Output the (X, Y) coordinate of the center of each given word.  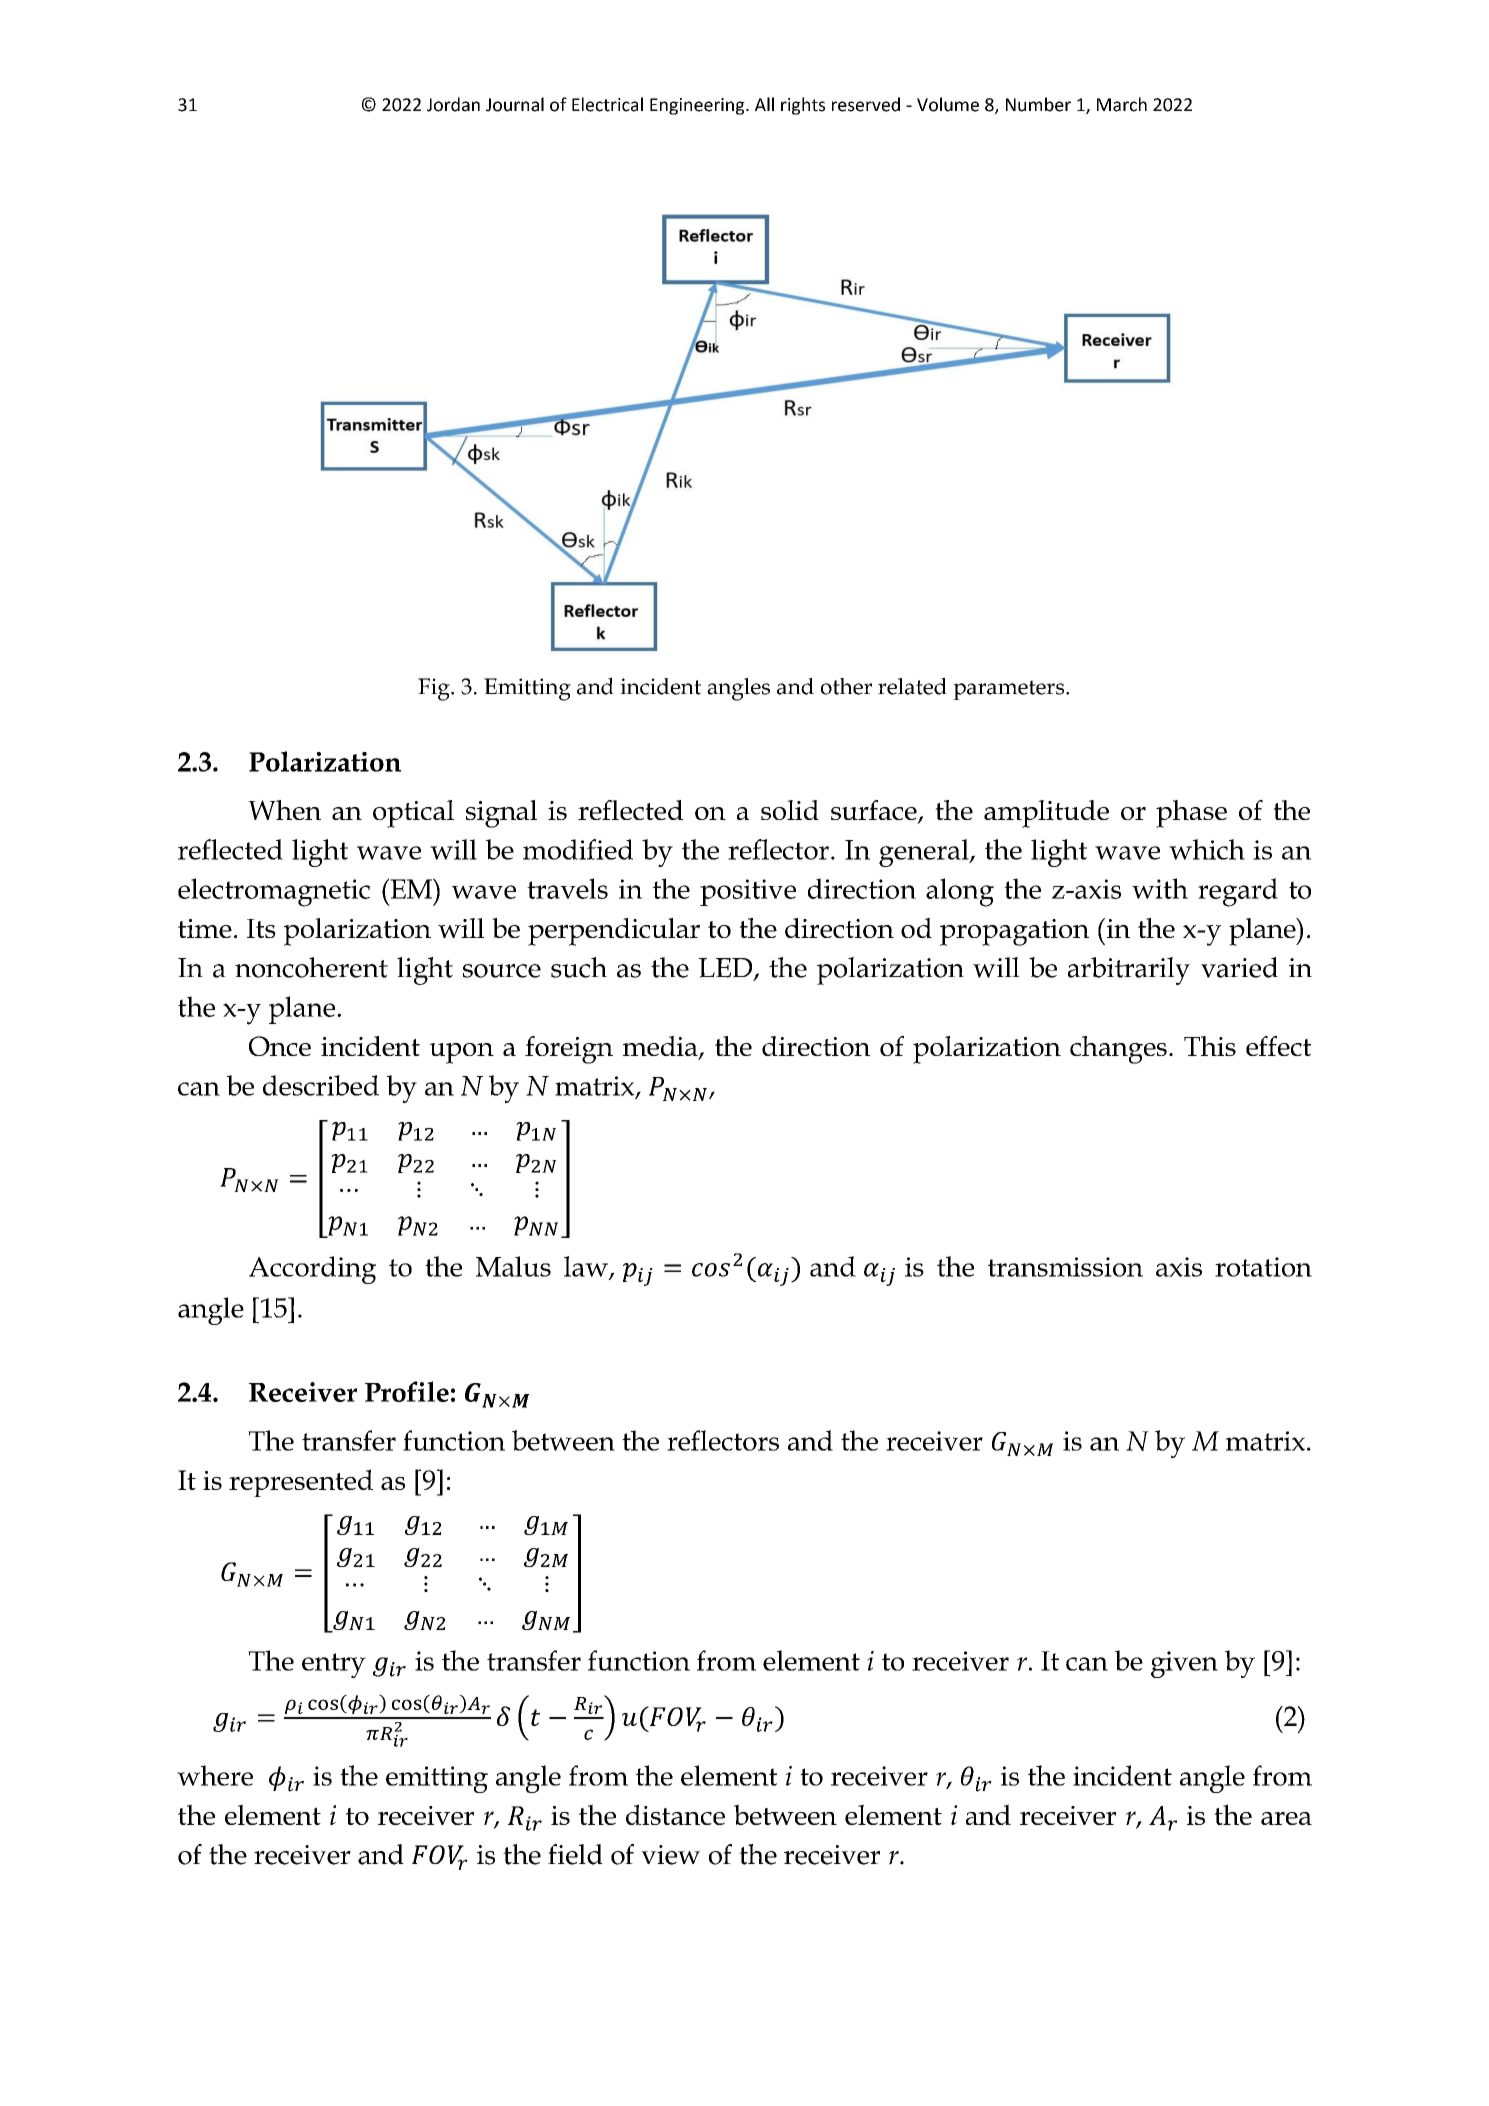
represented (301, 1483)
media (661, 1047)
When (284, 810)
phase (1191, 814)
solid (790, 810)
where (215, 1775)
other (846, 686)
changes (1118, 1050)
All (764, 104)
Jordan (453, 104)
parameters (1010, 690)
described (321, 1085)
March (1122, 104)
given (1184, 1664)
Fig (435, 689)
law (587, 1267)
